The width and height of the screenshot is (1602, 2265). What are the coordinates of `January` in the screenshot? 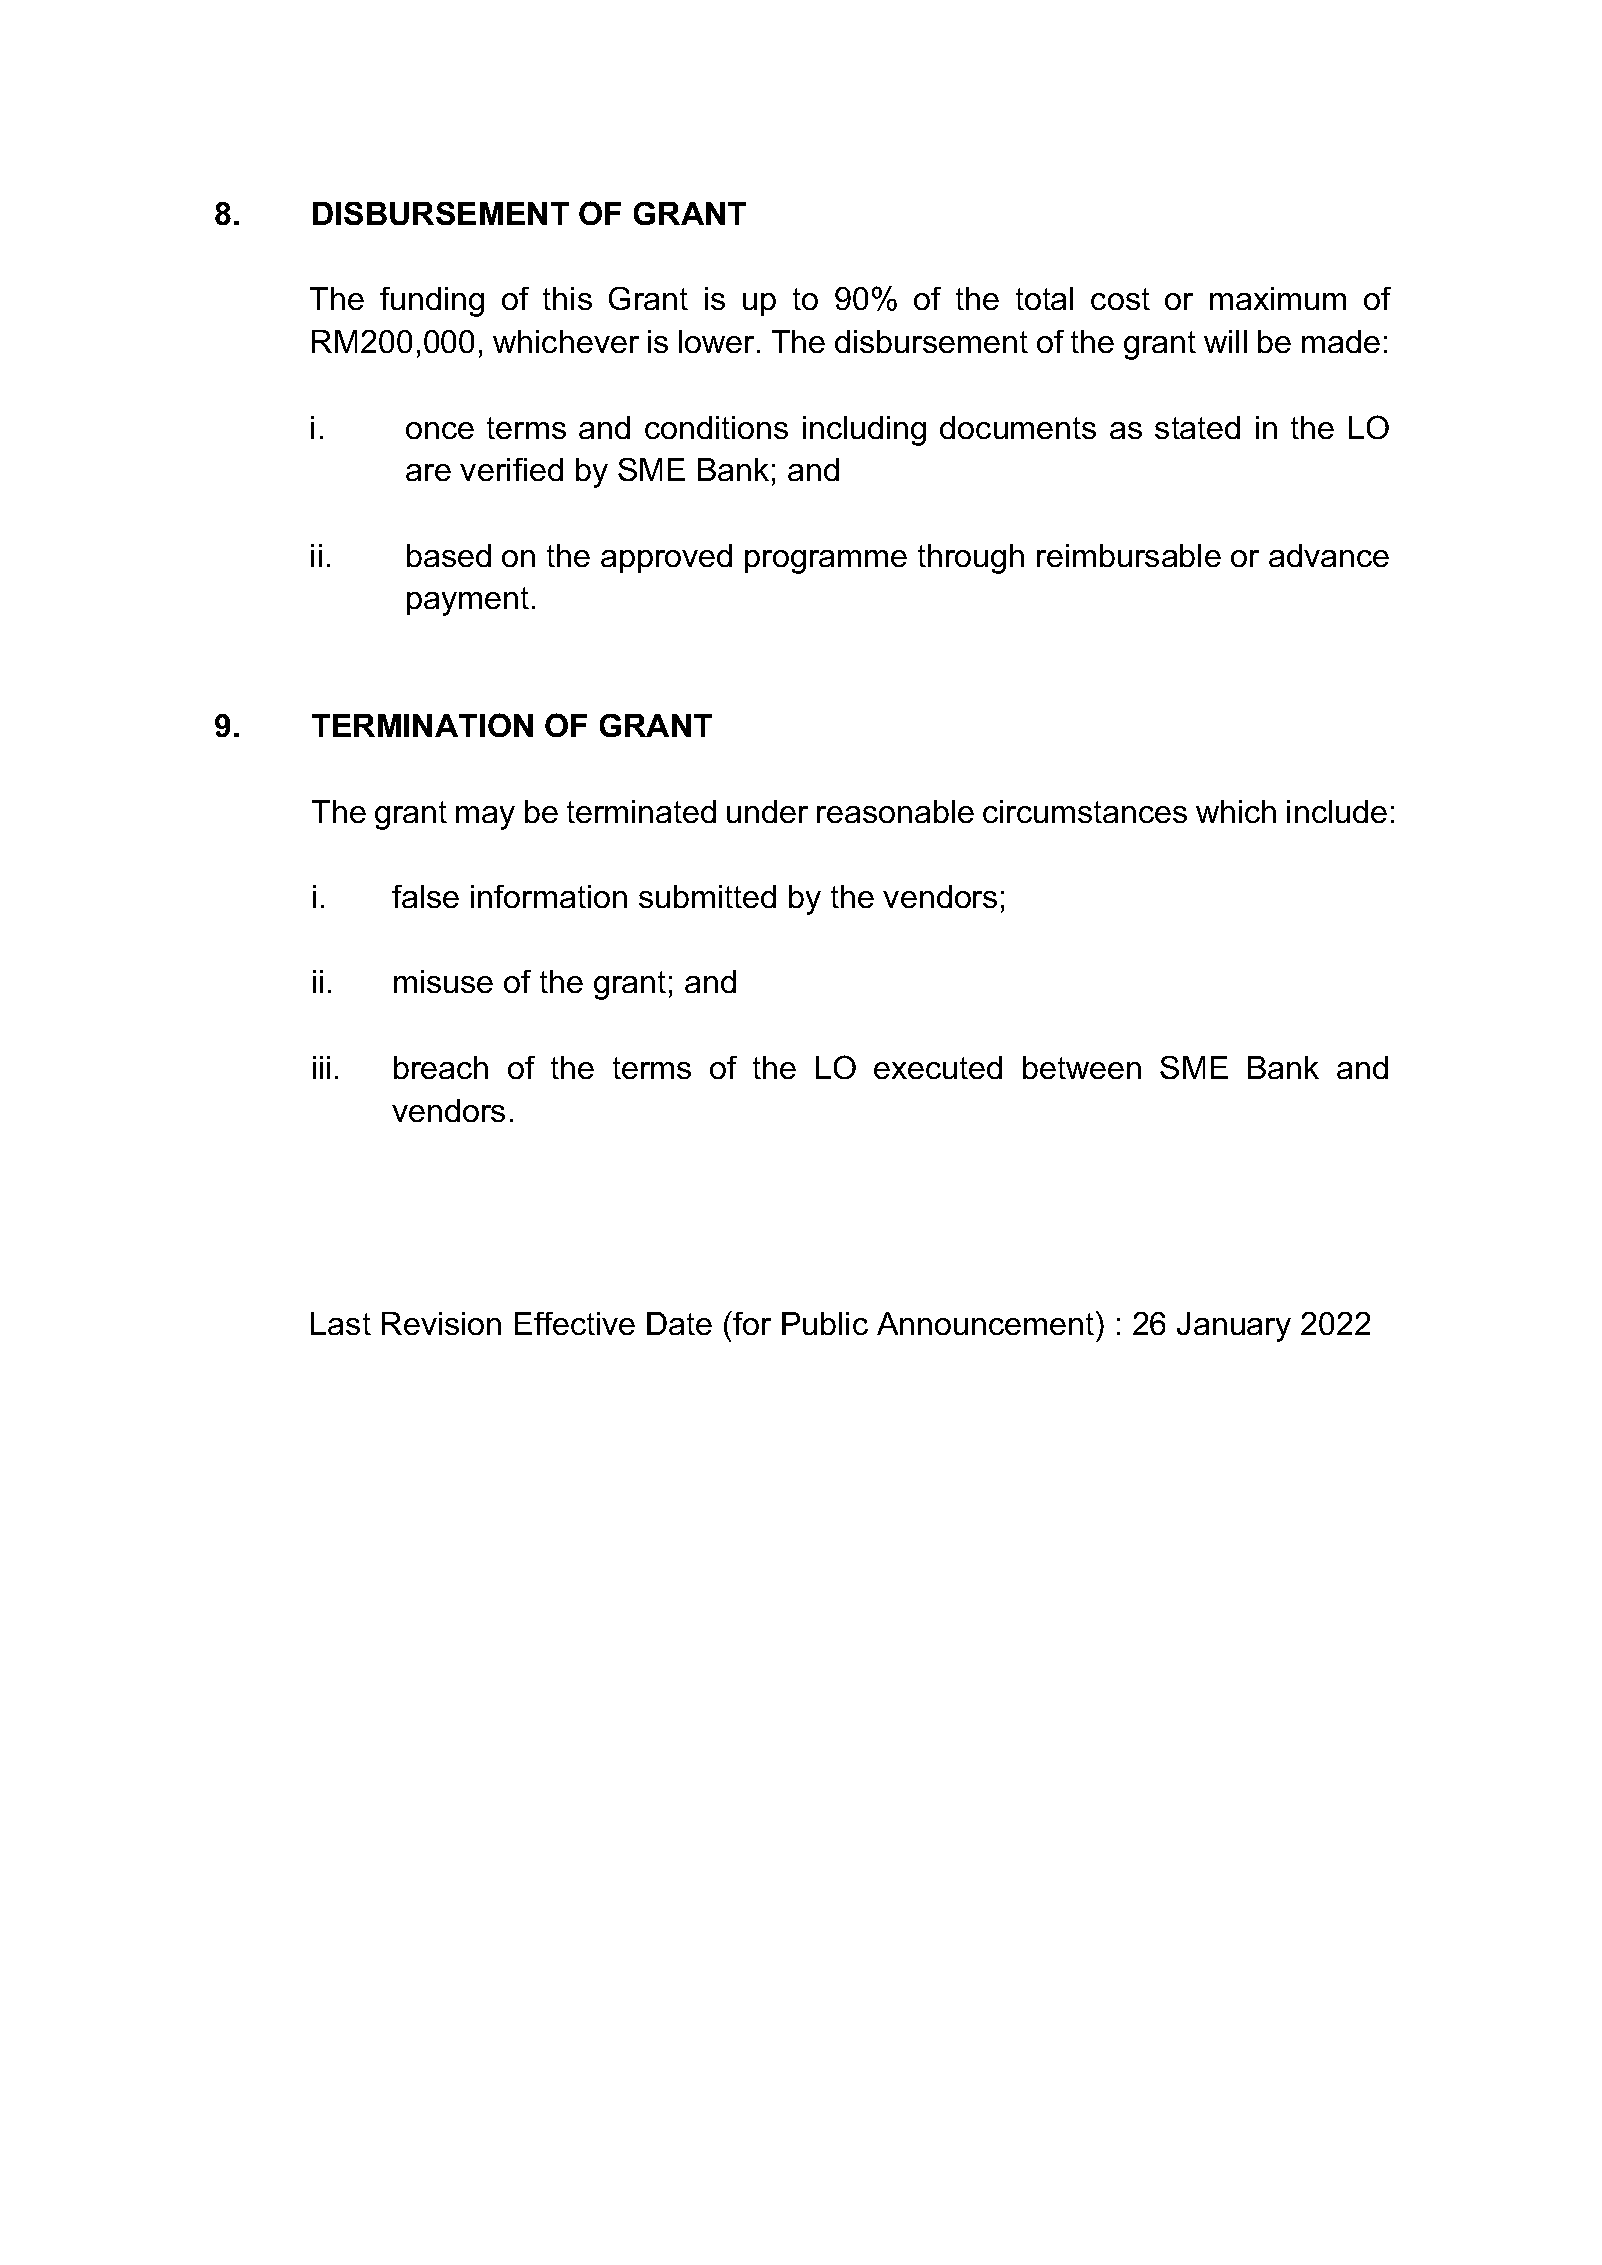 It's located at (1234, 1327).
